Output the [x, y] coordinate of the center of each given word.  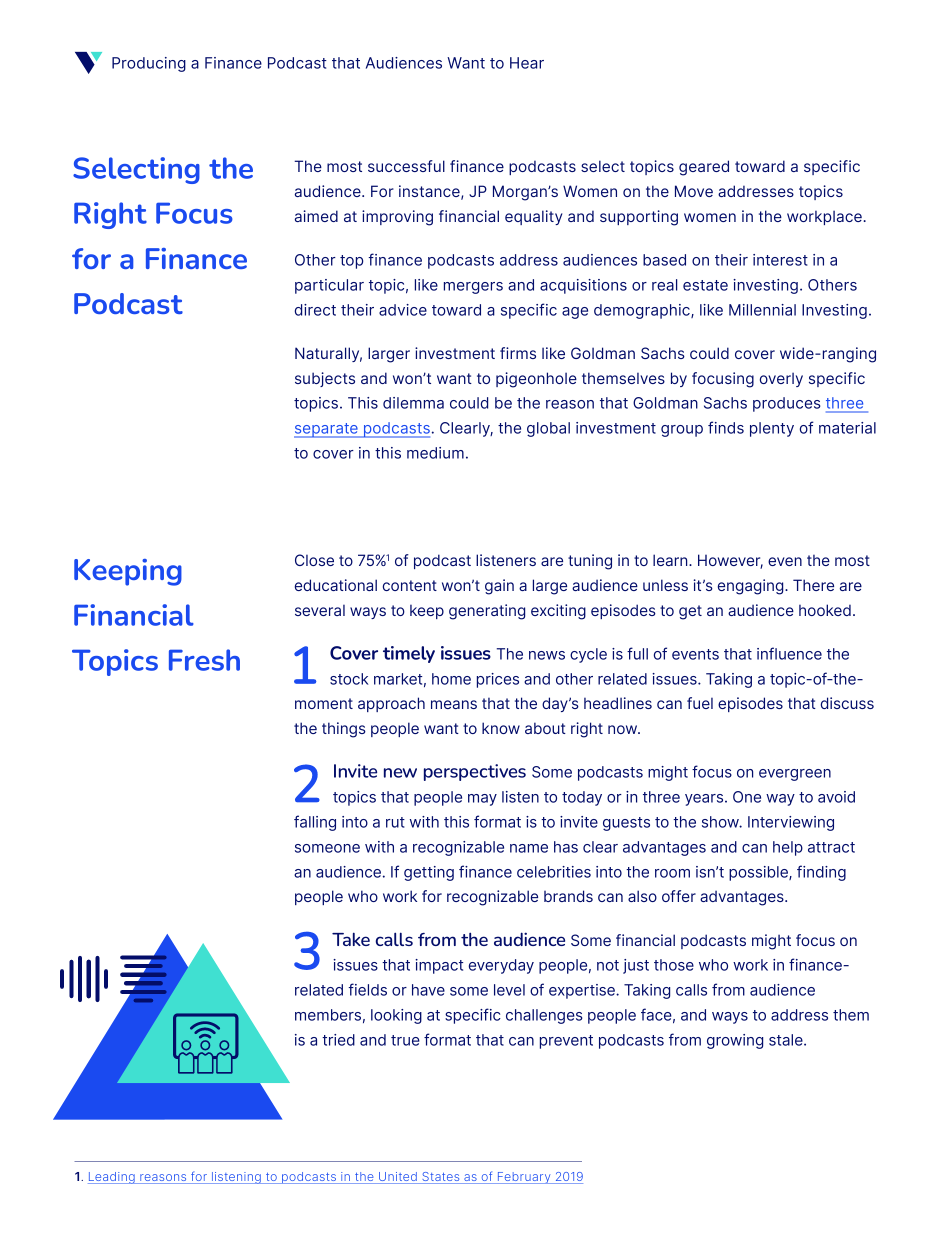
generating [487, 612]
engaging [752, 587]
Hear [527, 63]
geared [704, 168]
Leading [112, 1178]
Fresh [204, 660]
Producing [149, 64]
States [441, 1178]
